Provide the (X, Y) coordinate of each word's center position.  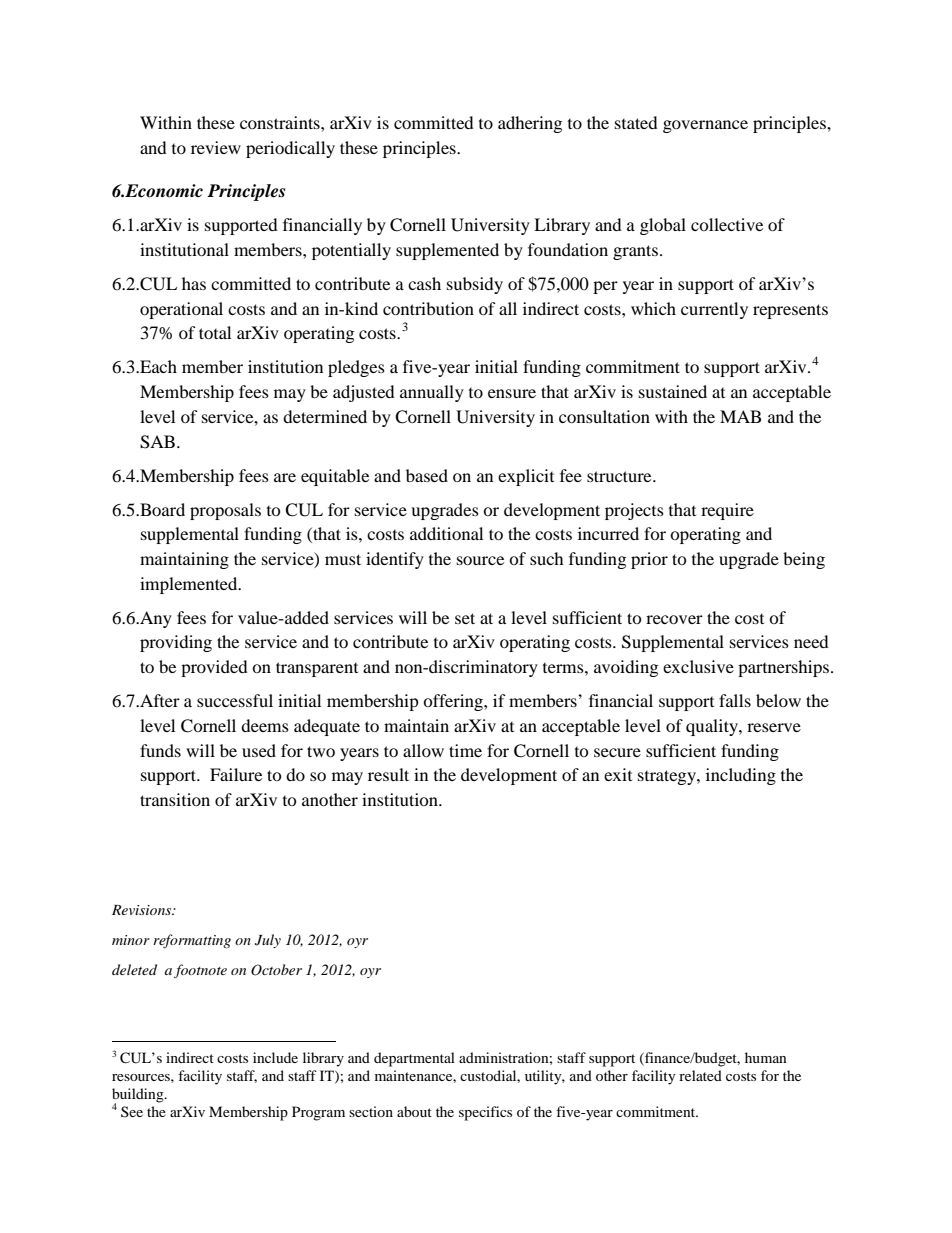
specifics (485, 1113)
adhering (530, 124)
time (465, 750)
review (216, 147)
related (700, 1075)
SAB (157, 442)
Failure (236, 774)
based (427, 475)
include (275, 1057)
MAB (740, 416)
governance (705, 126)
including (741, 776)
